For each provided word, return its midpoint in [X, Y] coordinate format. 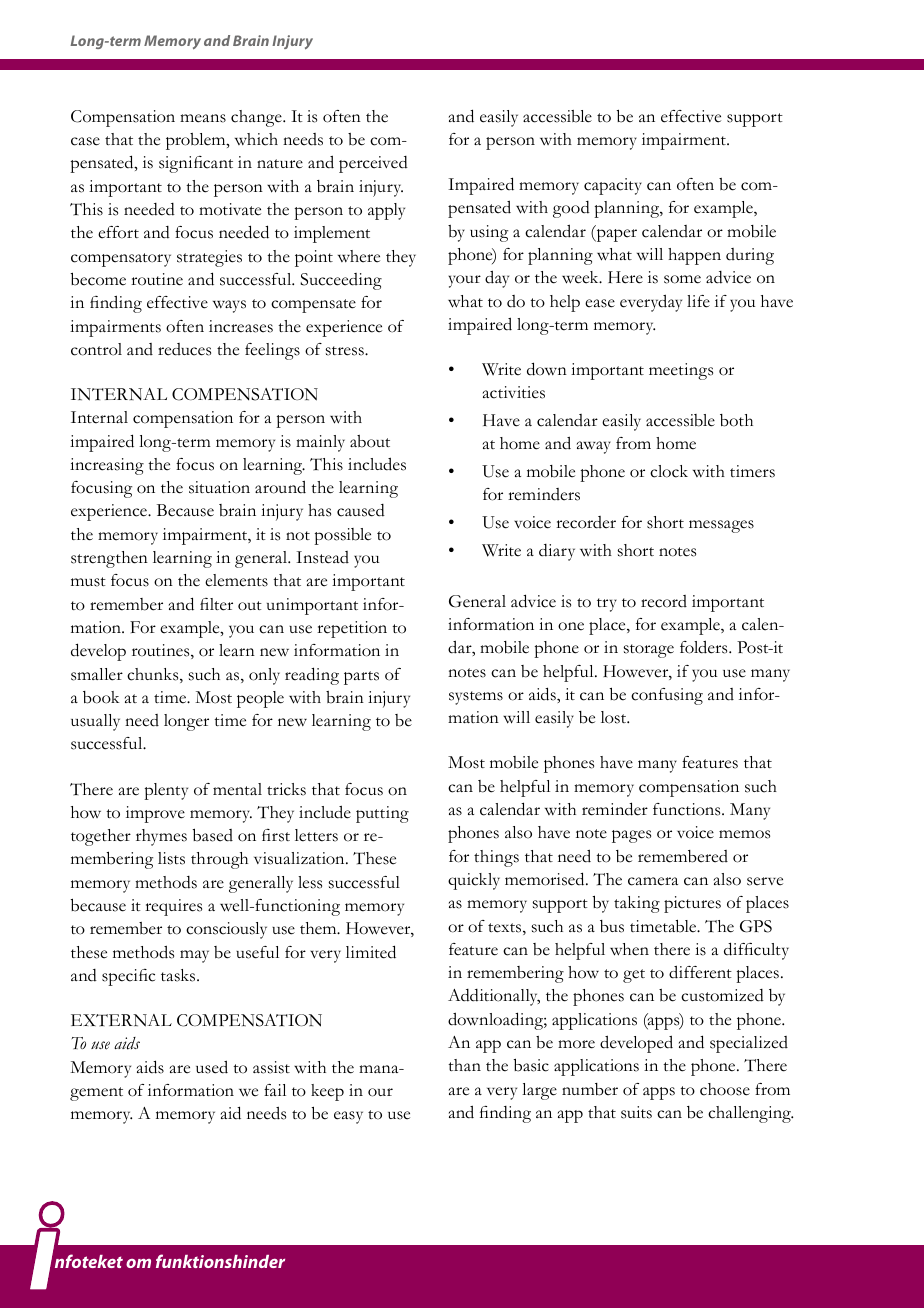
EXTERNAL [121, 1020]
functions [688, 809]
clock [669, 471]
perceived [373, 164]
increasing [107, 466]
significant [196, 164]
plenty [166, 791]
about [370, 441]
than [464, 1065]
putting [382, 814]
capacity [613, 186]
